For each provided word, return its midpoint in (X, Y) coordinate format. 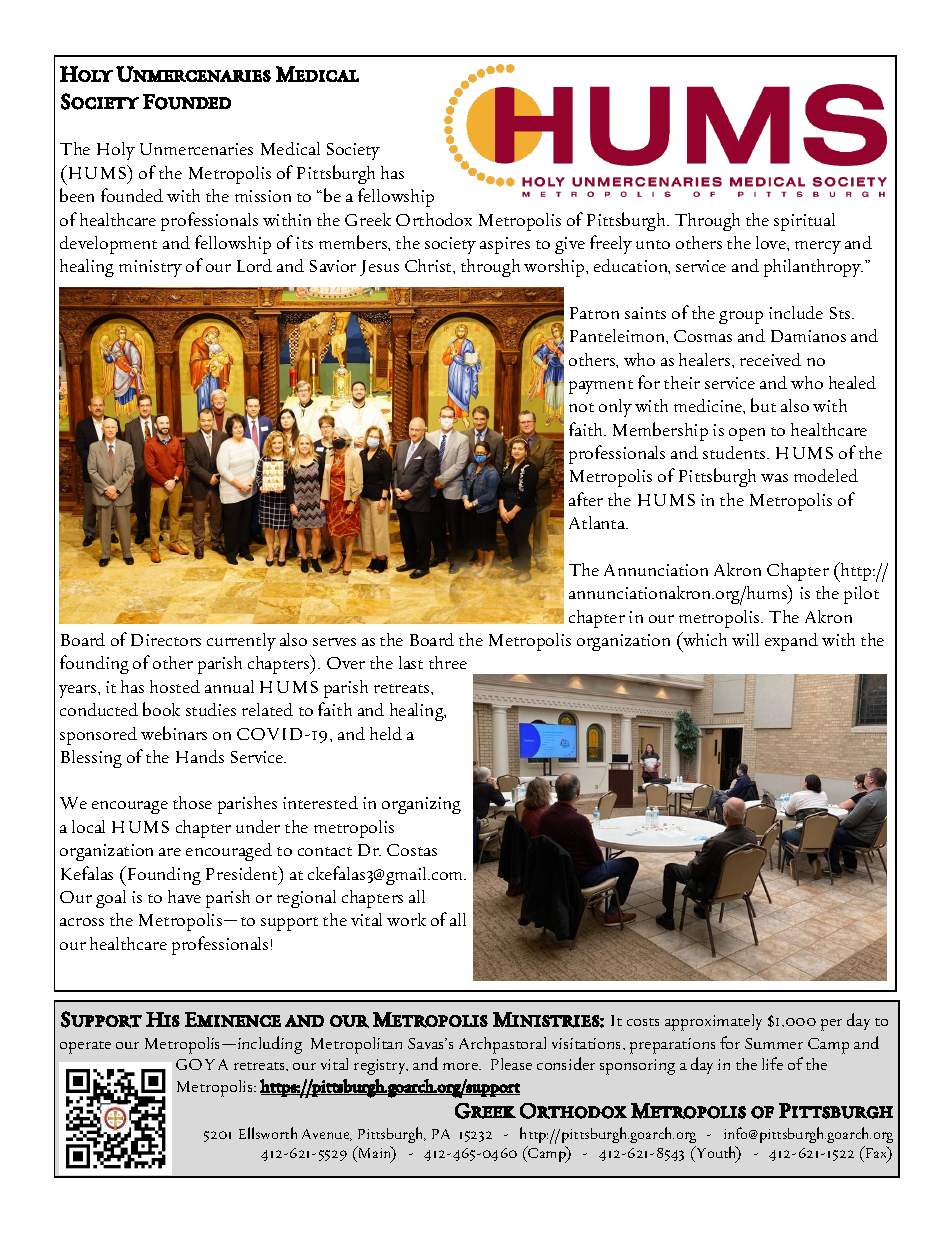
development (108, 245)
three (448, 662)
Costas (412, 850)
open (747, 434)
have (184, 896)
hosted (175, 686)
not (581, 407)
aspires (505, 245)
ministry (150, 268)
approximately (713, 1022)
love (772, 242)
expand (791, 642)
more (462, 1066)
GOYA (202, 1064)
